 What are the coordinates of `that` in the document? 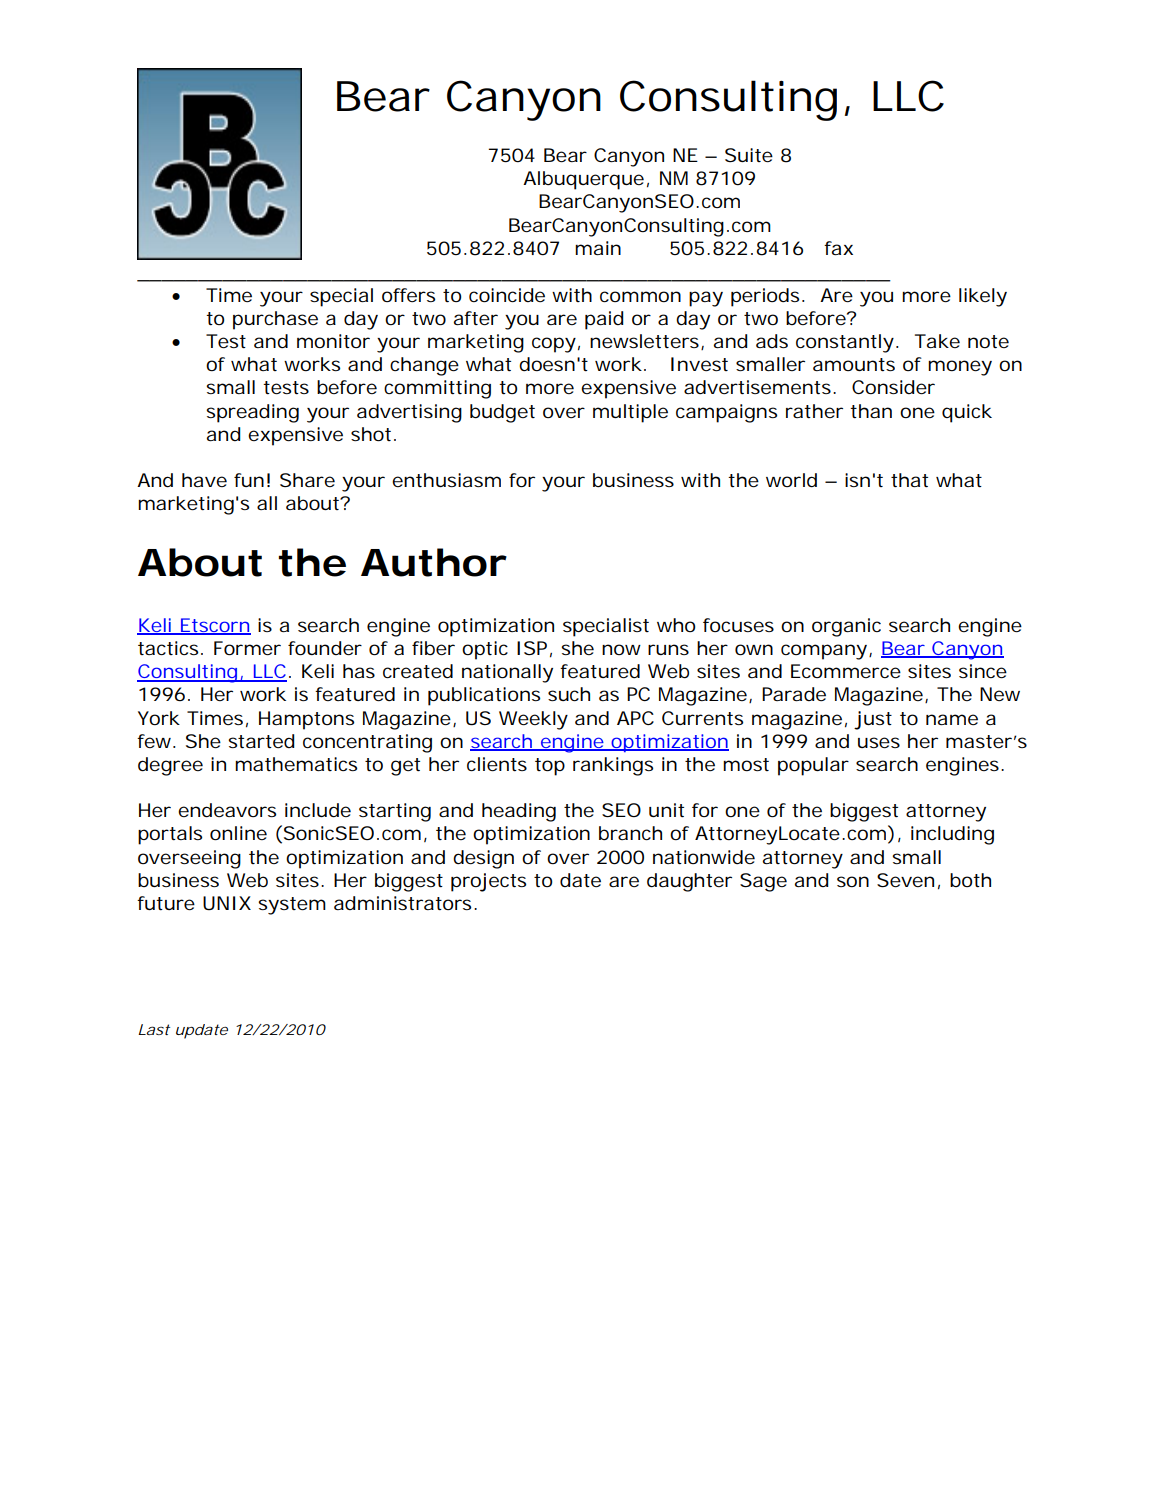 It's located at (909, 480).
